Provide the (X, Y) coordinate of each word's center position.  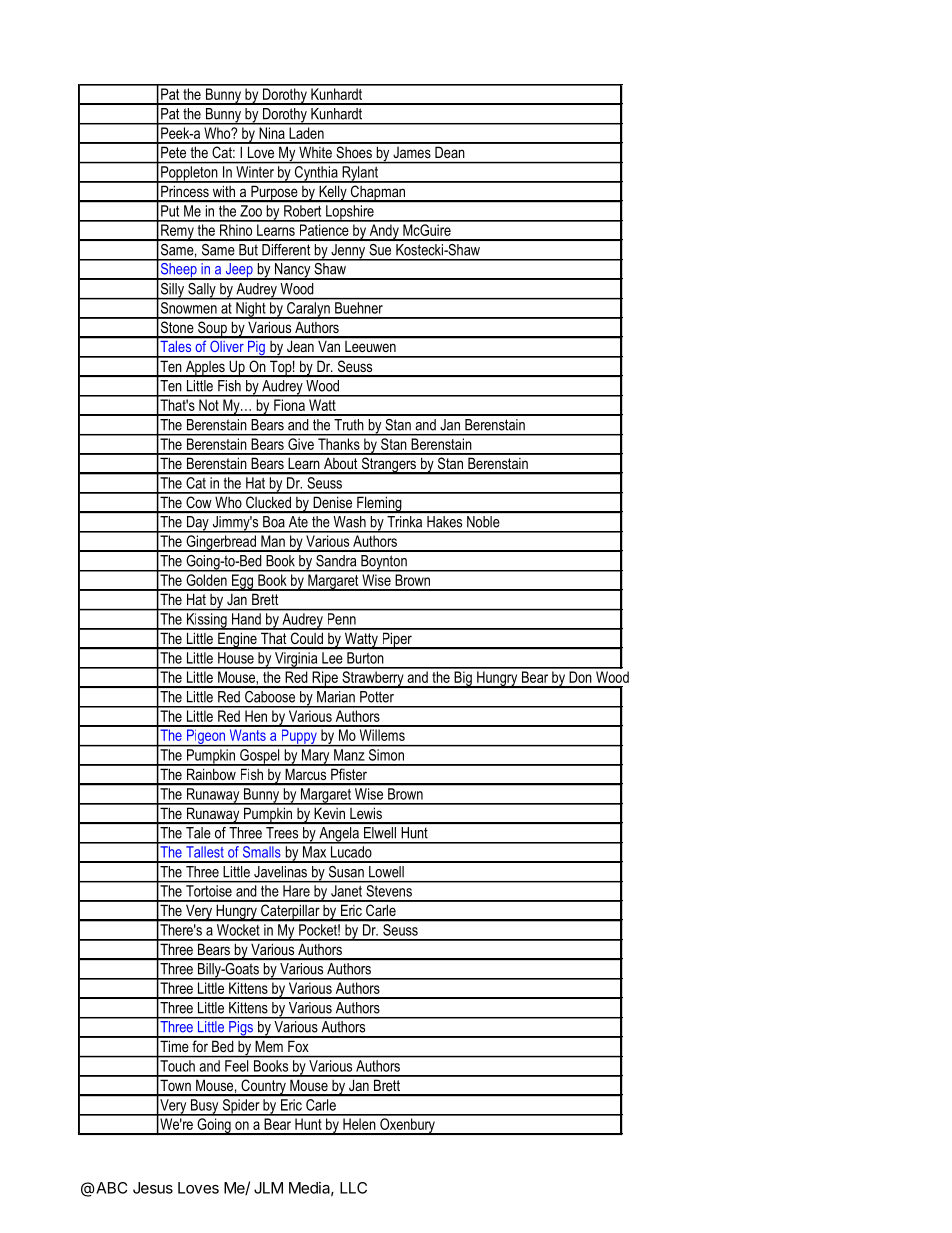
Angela (339, 835)
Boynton (384, 563)
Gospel (260, 757)
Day (197, 524)
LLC (353, 1188)
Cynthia (316, 174)
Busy (205, 1107)
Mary (316, 757)
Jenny (348, 252)
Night (251, 310)
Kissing (206, 621)
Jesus (153, 1188)
